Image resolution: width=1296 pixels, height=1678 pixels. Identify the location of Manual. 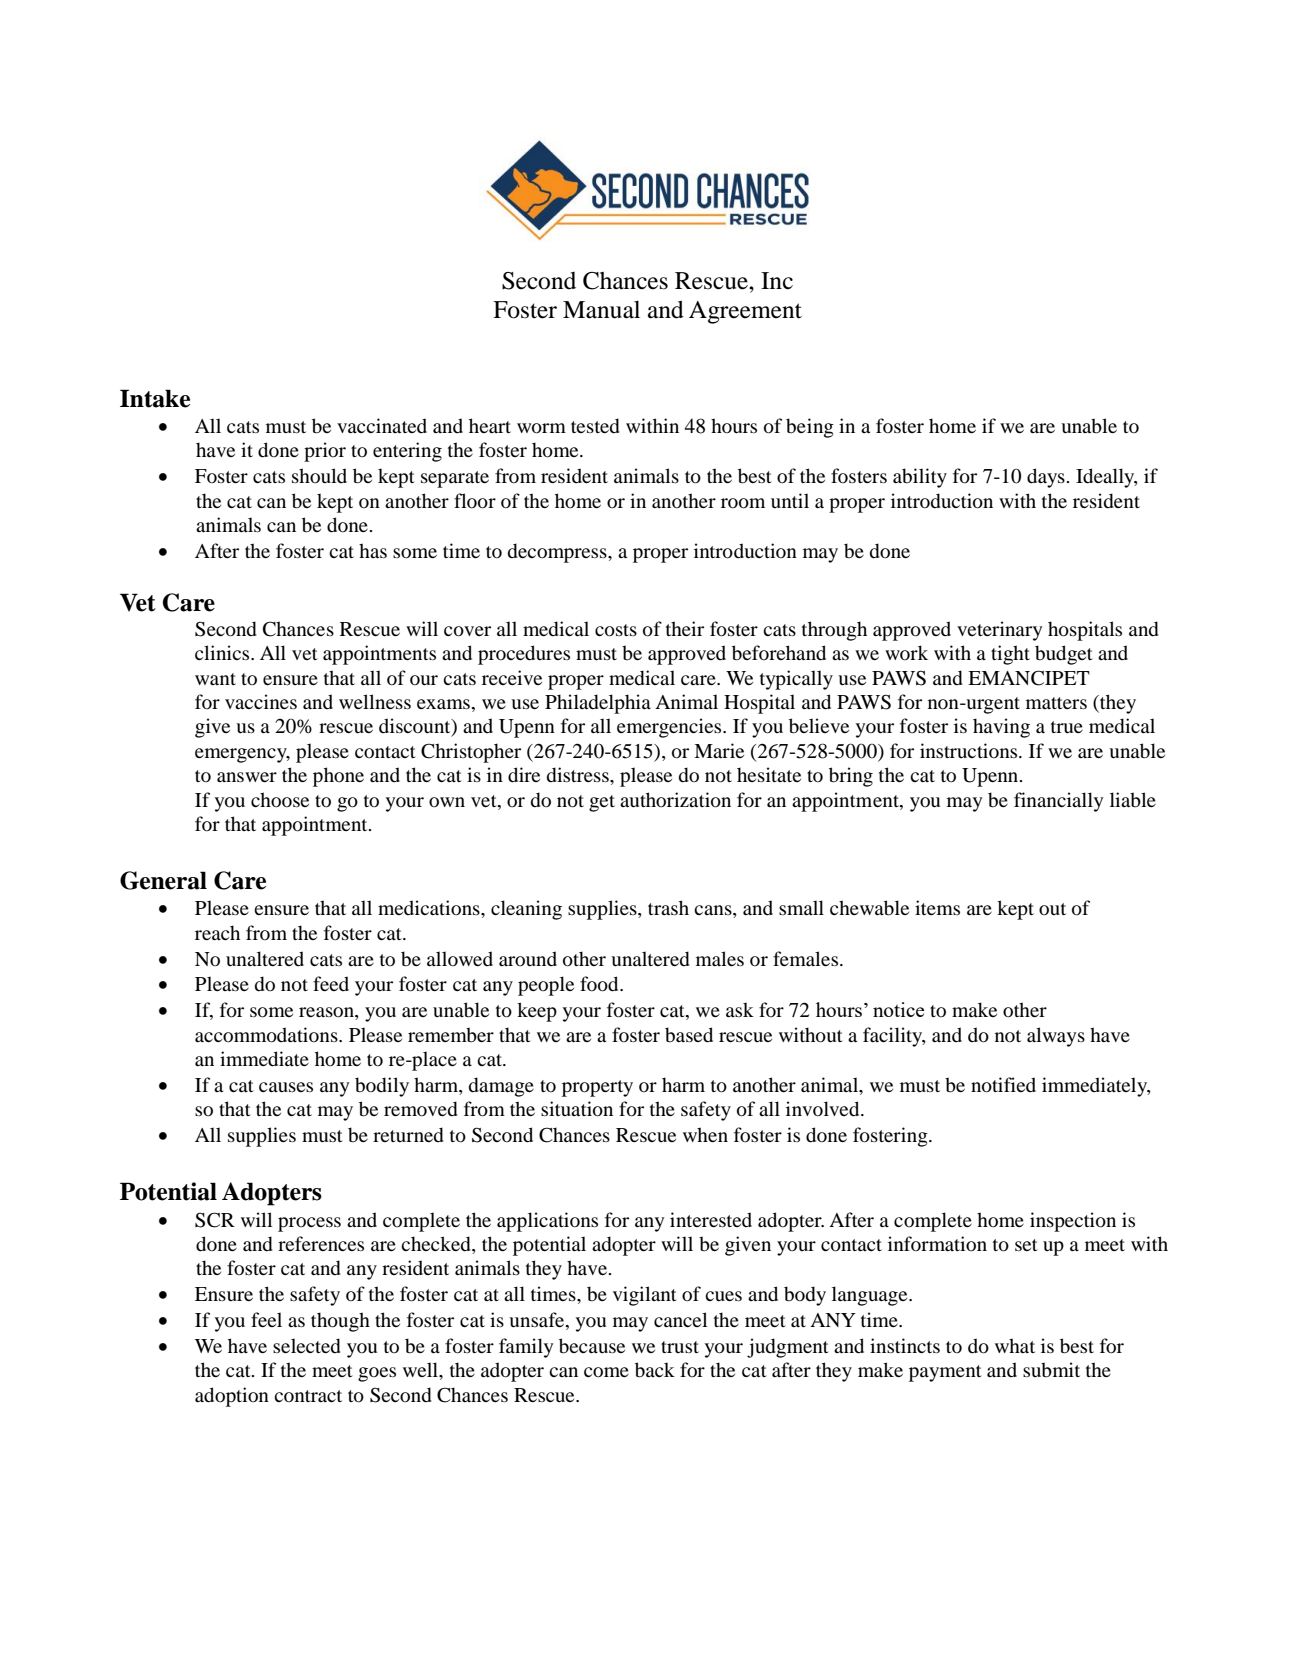
(601, 310).
